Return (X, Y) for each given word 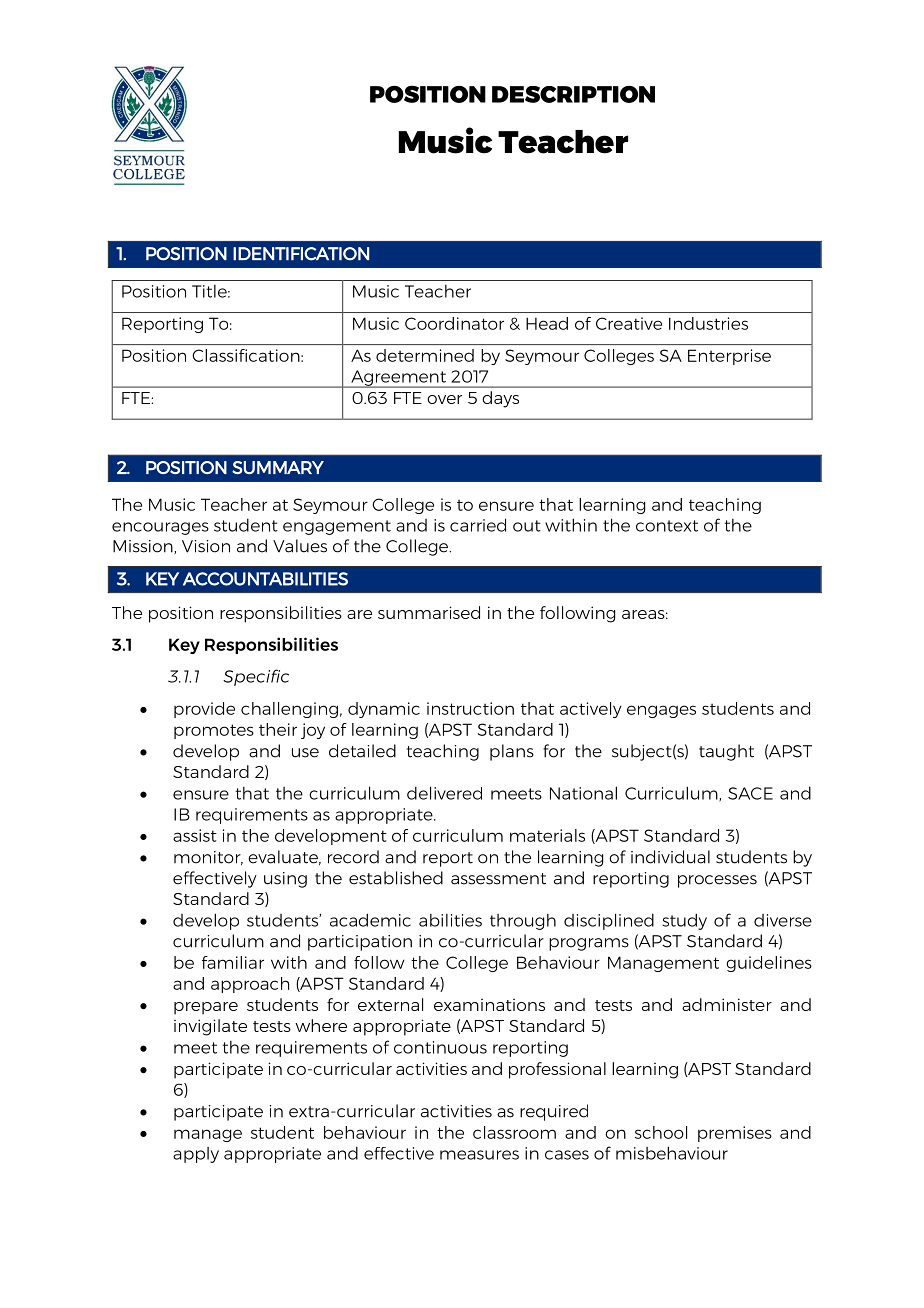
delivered (444, 793)
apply (196, 1155)
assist (195, 835)
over (444, 399)
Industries (708, 323)
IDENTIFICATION (301, 254)
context (667, 526)
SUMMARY (278, 467)
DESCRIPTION (573, 94)
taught (726, 752)
